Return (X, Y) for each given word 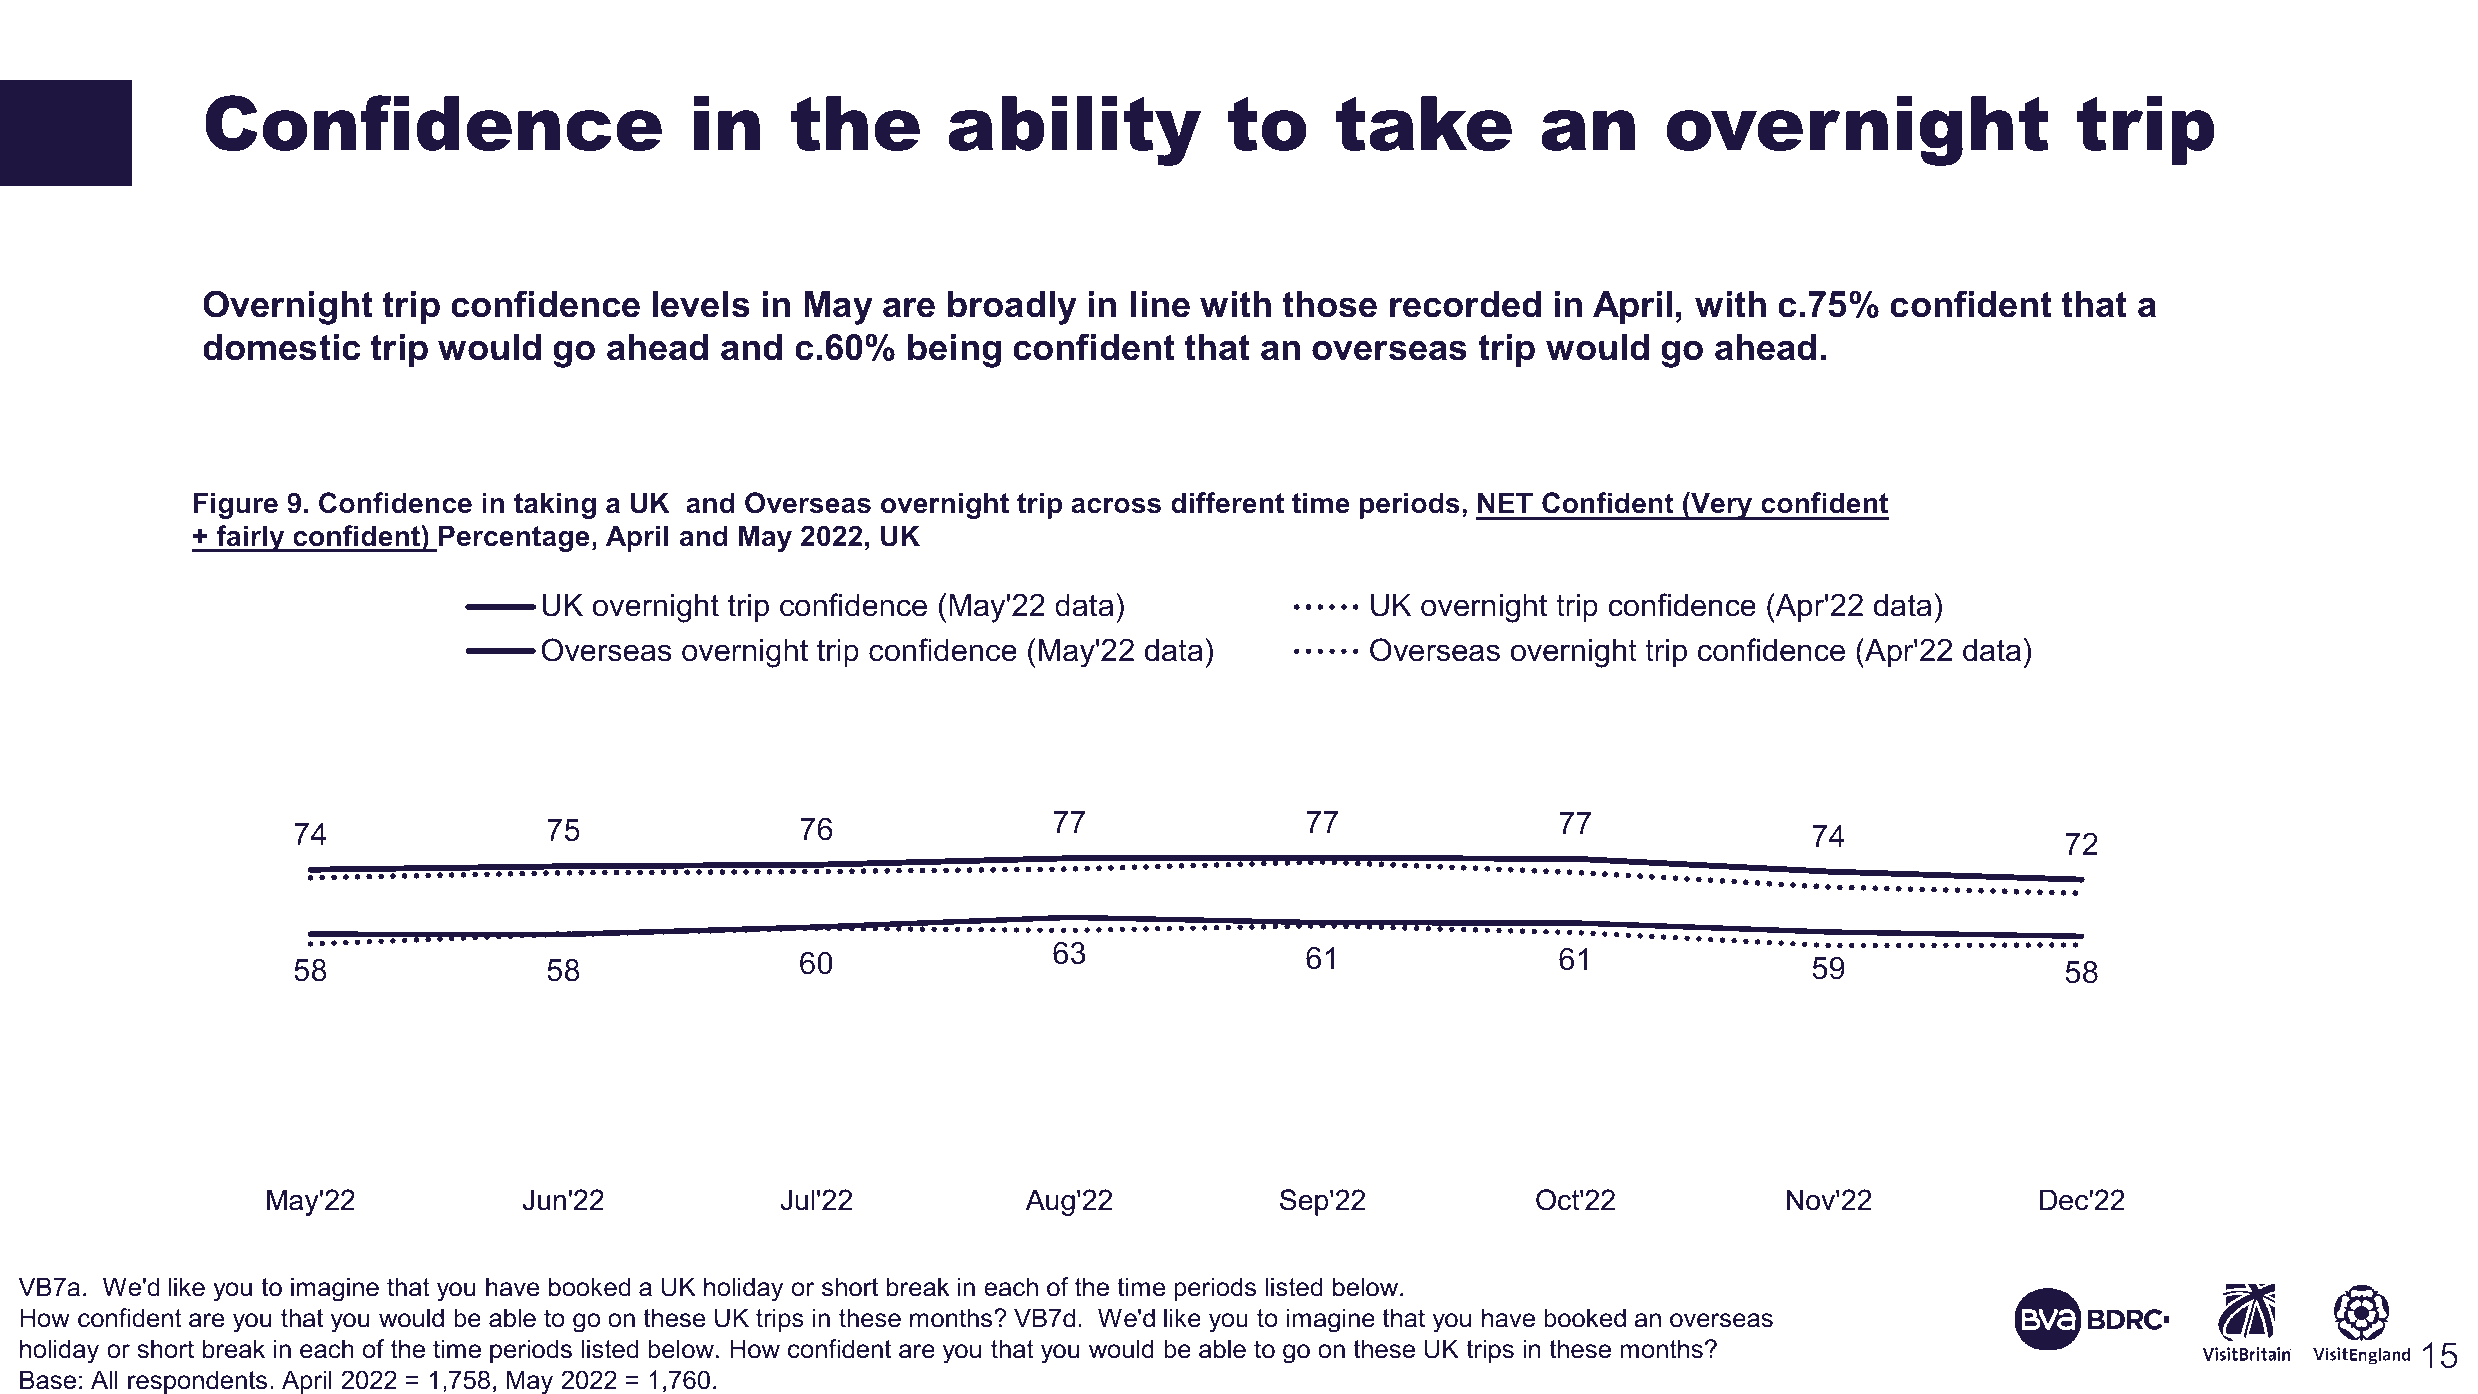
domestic (281, 347)
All (104, 1379)
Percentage (514, 538)
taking (555, 505)
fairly (250, 538)
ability (1074, 131)
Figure (236, 505)
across (1116, 506)
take (1424, 123)
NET (1505, 502)
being (954, 351)
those (1329, 304)
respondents (197, 1382)
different (1227, 503)
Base (48, 1380)
